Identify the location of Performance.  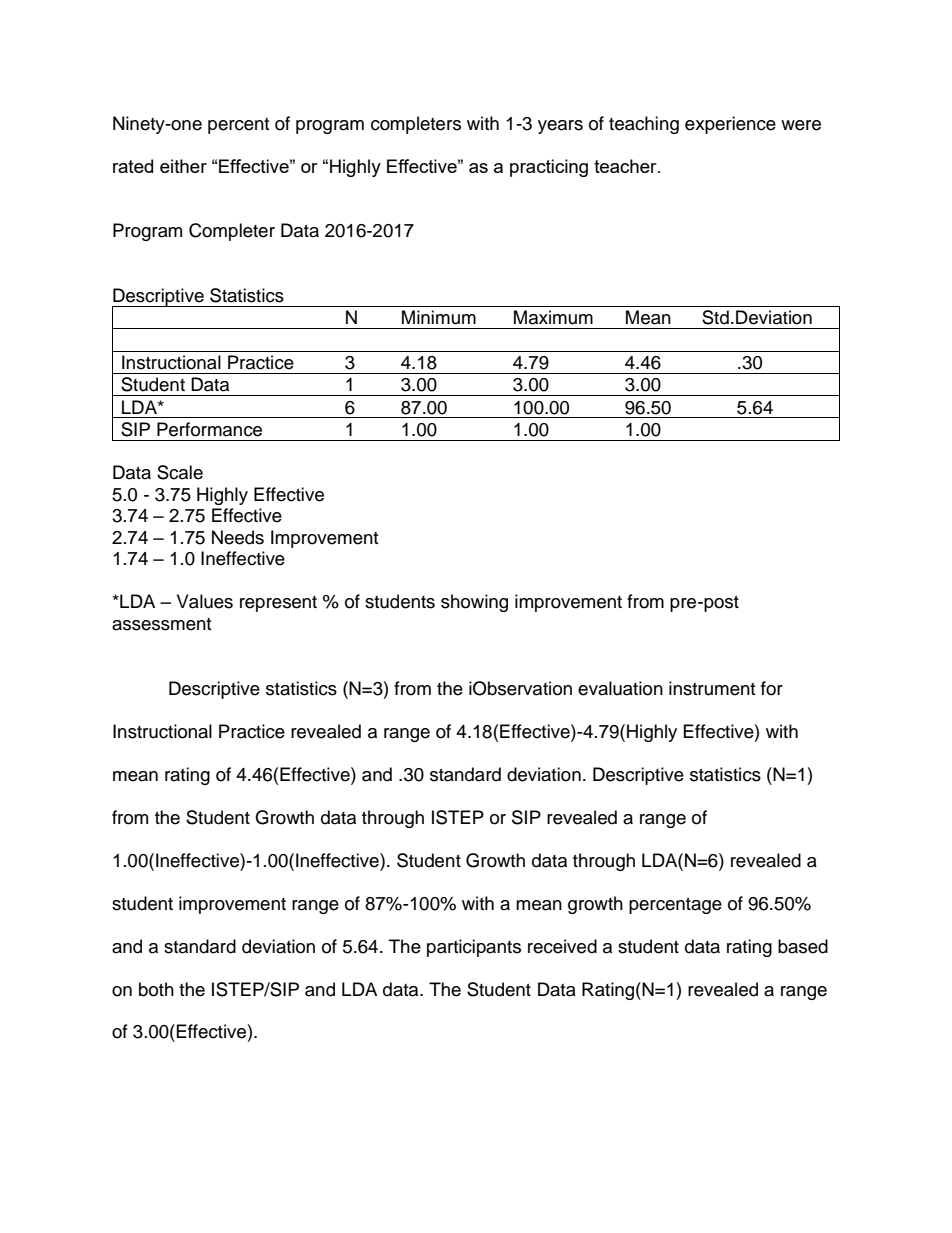
(209, 429).
